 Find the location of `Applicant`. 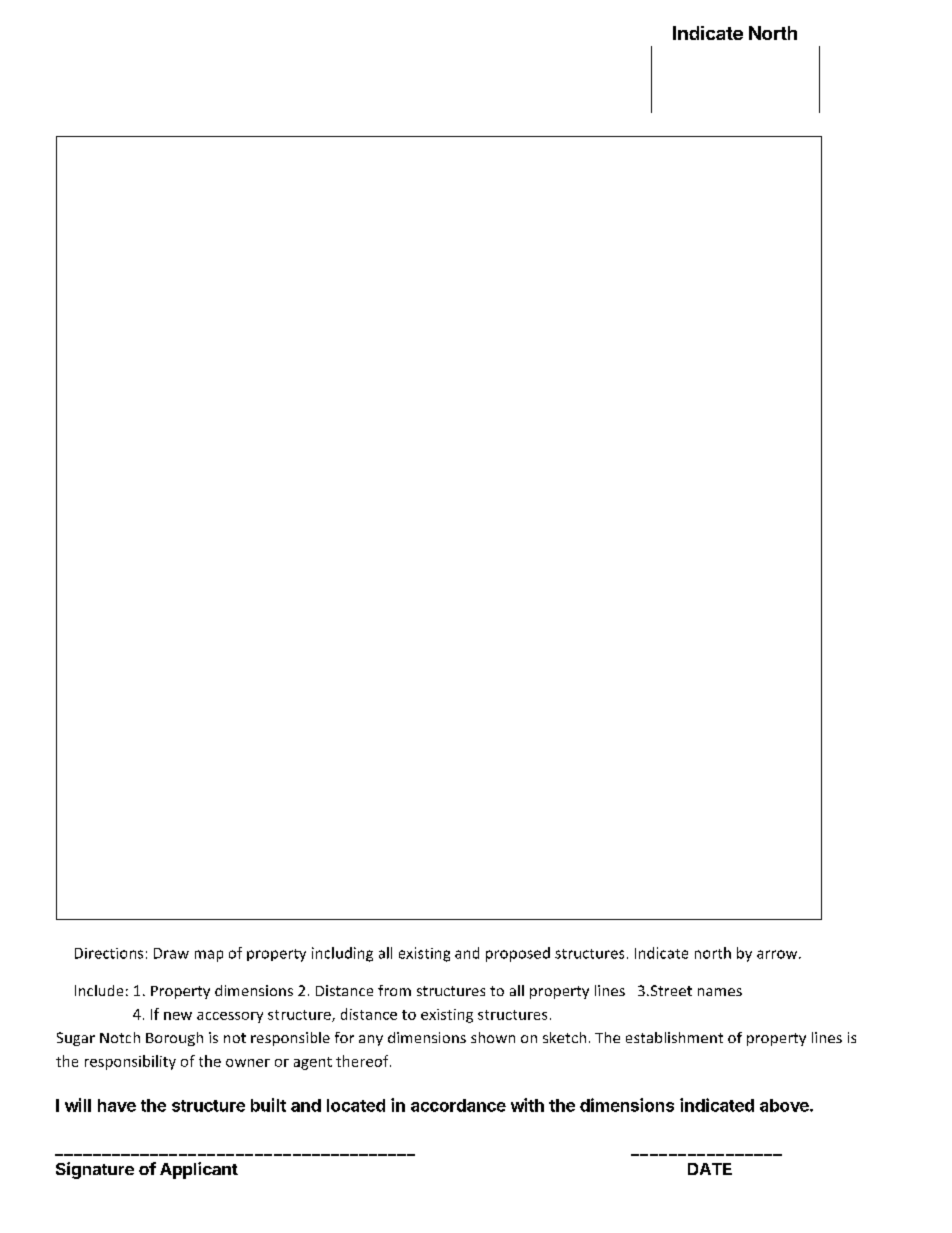

Applicant is located at coordinates (199, 1170).
